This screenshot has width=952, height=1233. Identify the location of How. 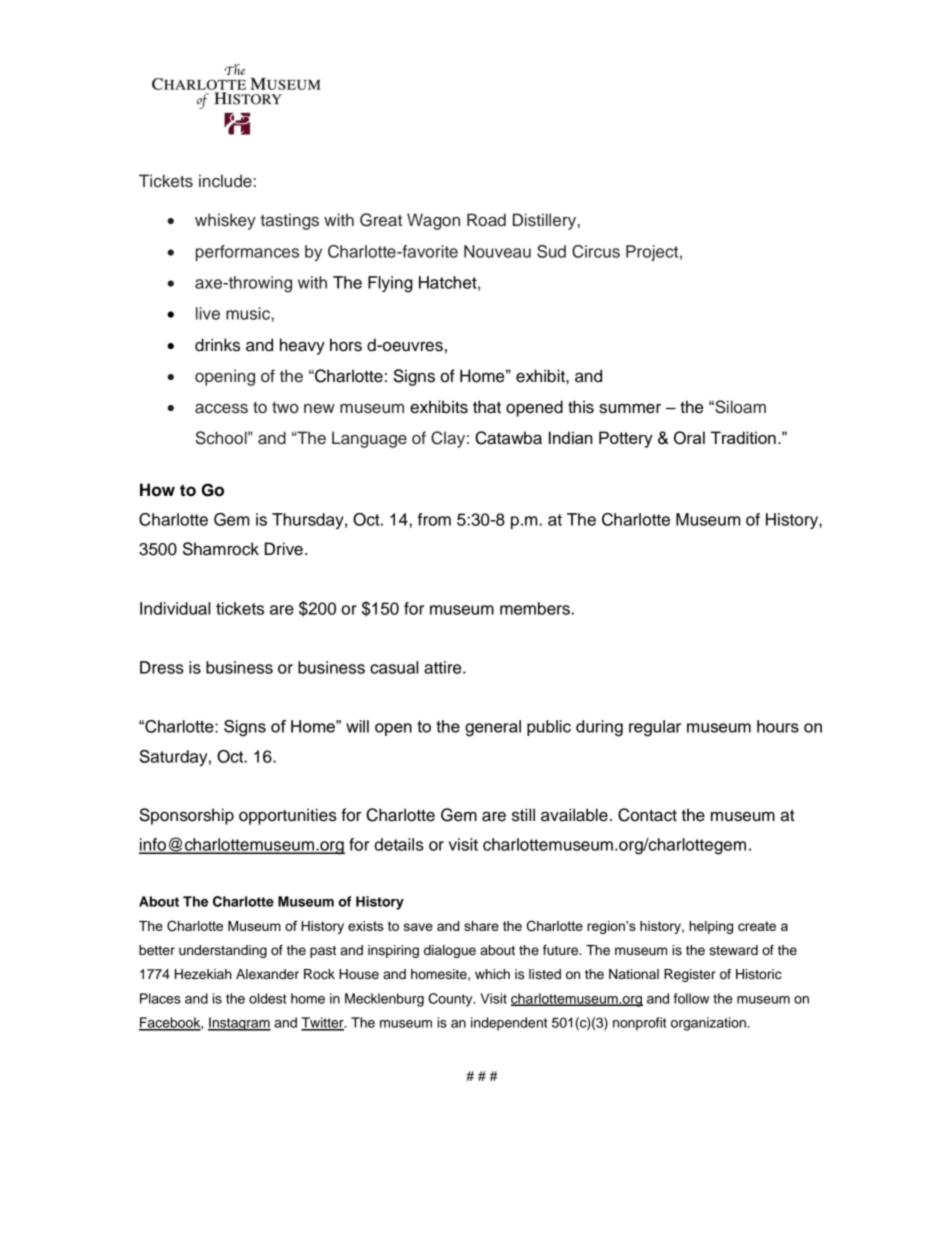
(157, 490).
